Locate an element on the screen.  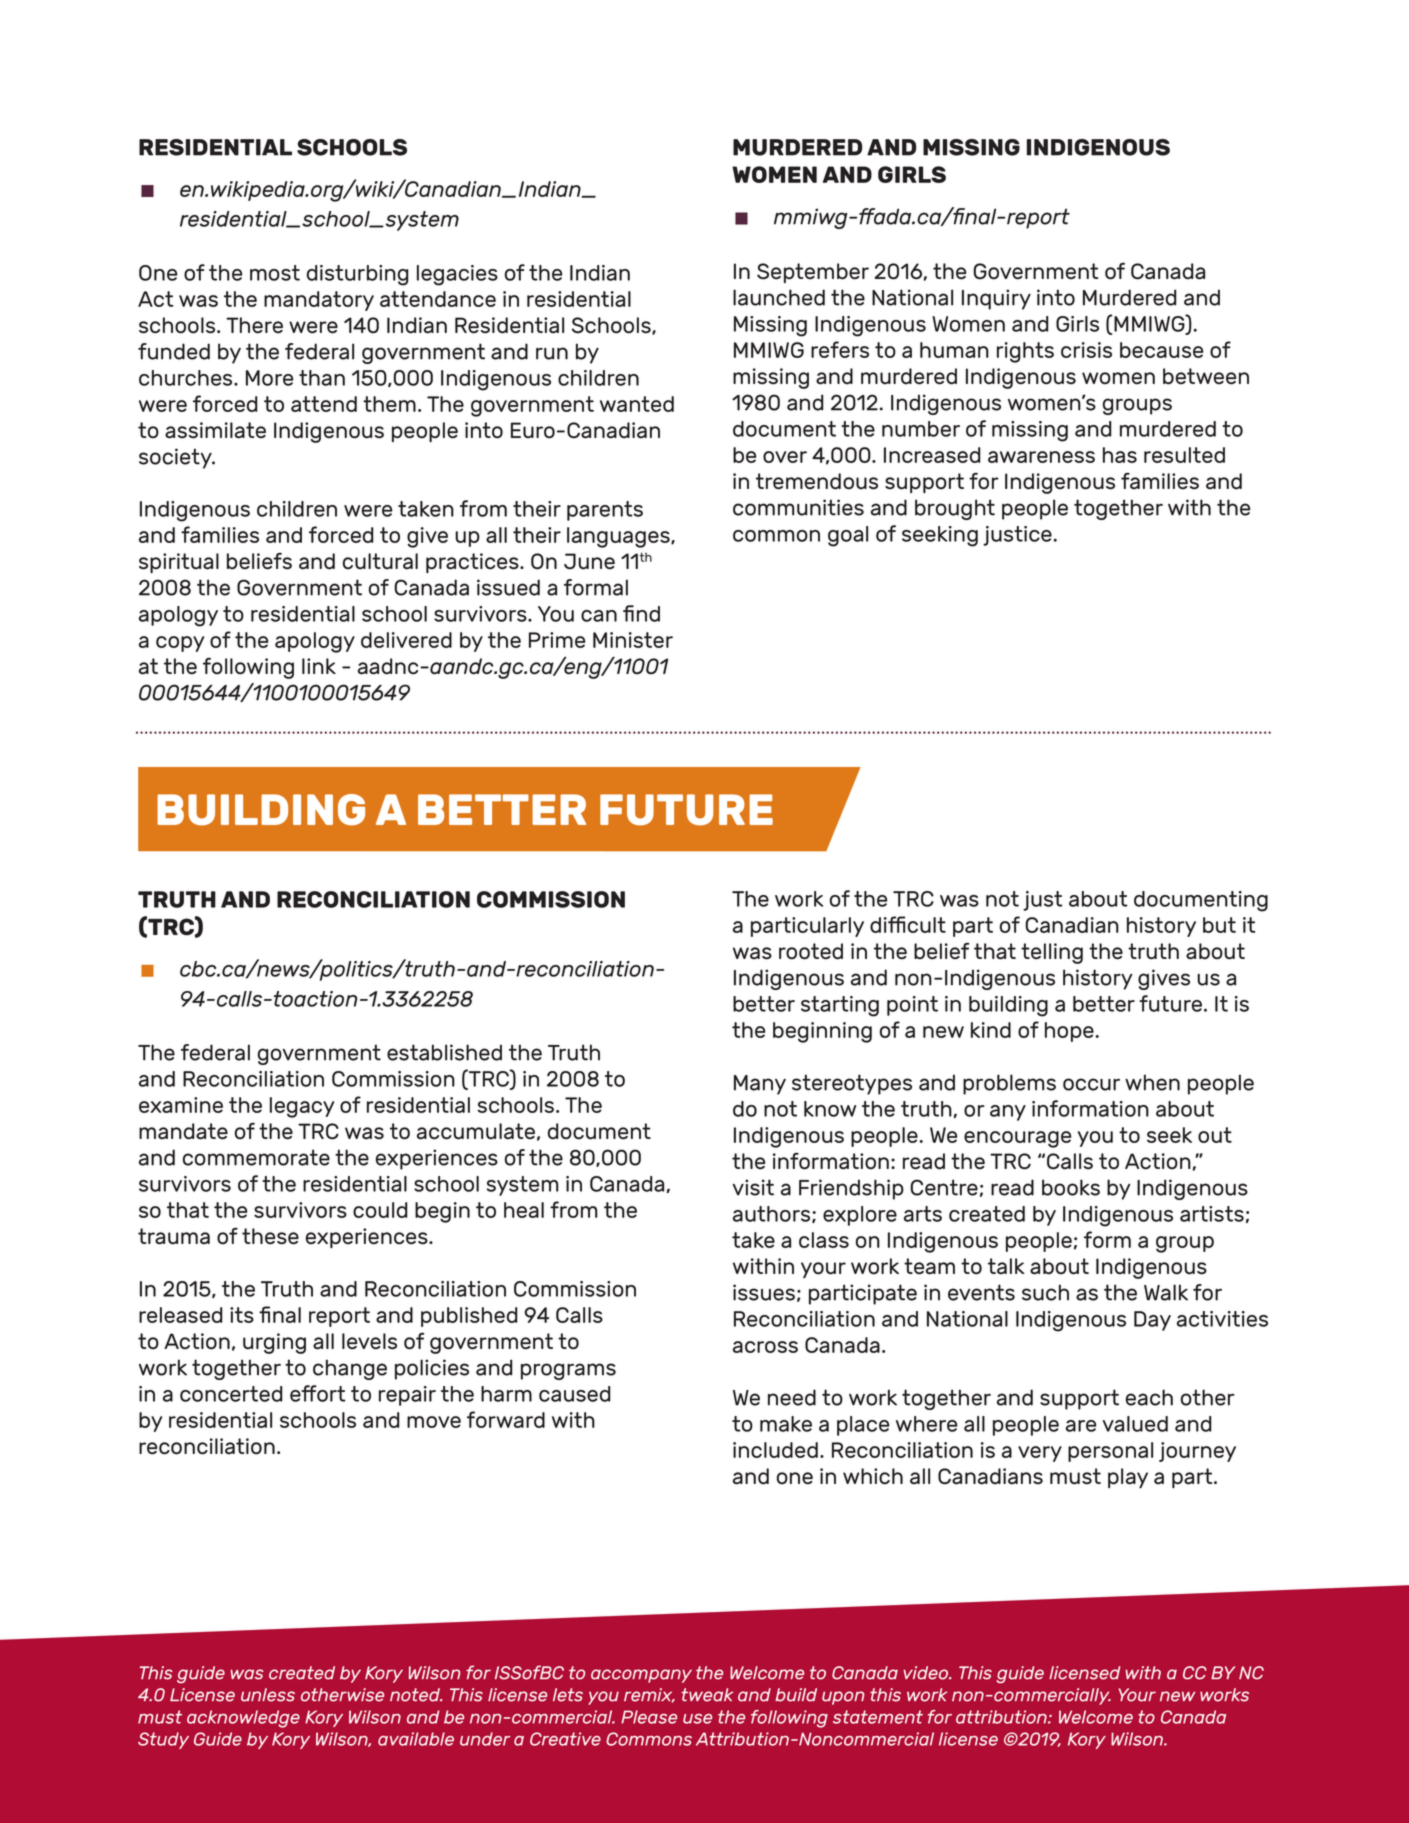
launched is located at coordinates (779, 297).
